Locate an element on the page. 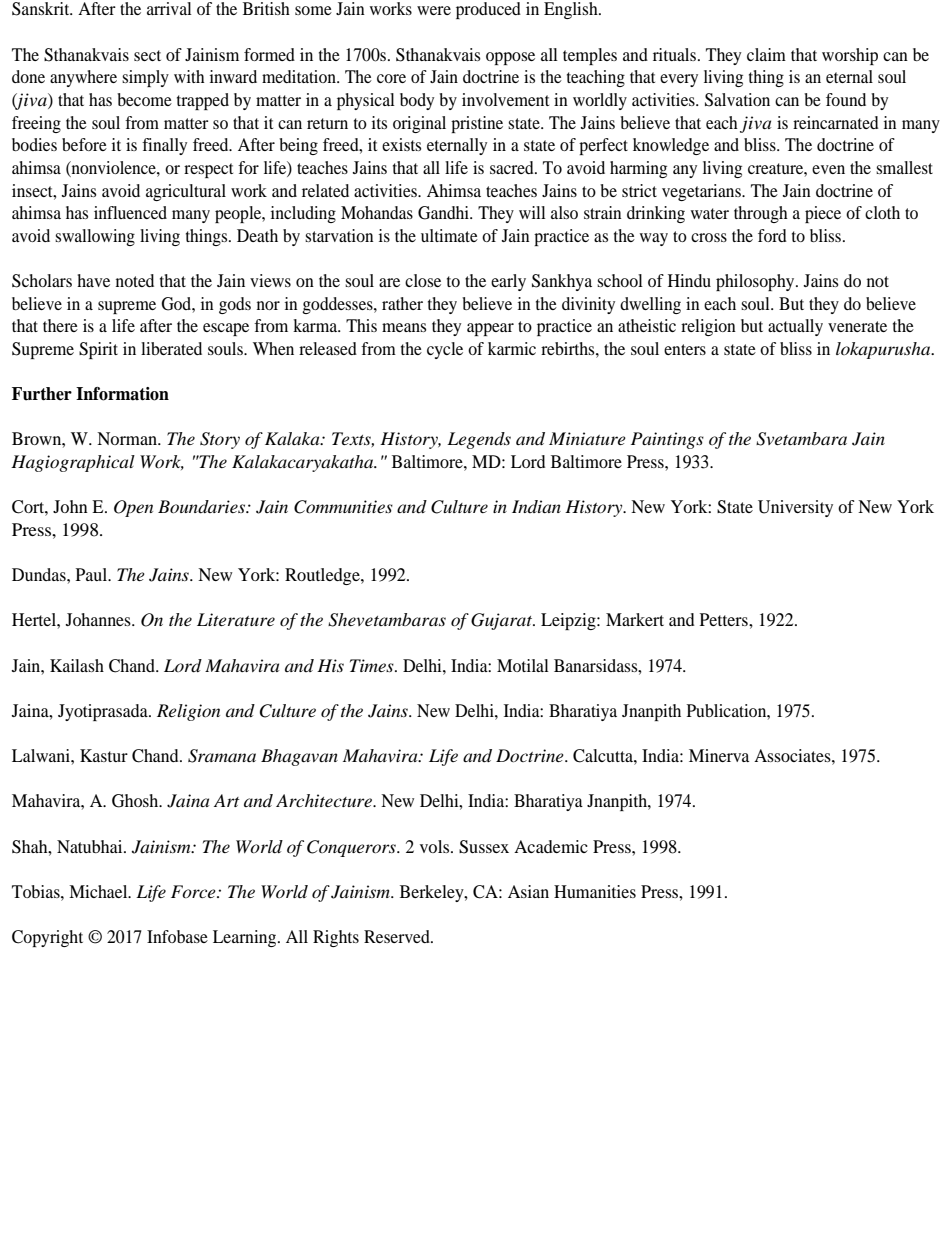 This page has height=1233, width=952. noted is located at coordinates (135, 280).
